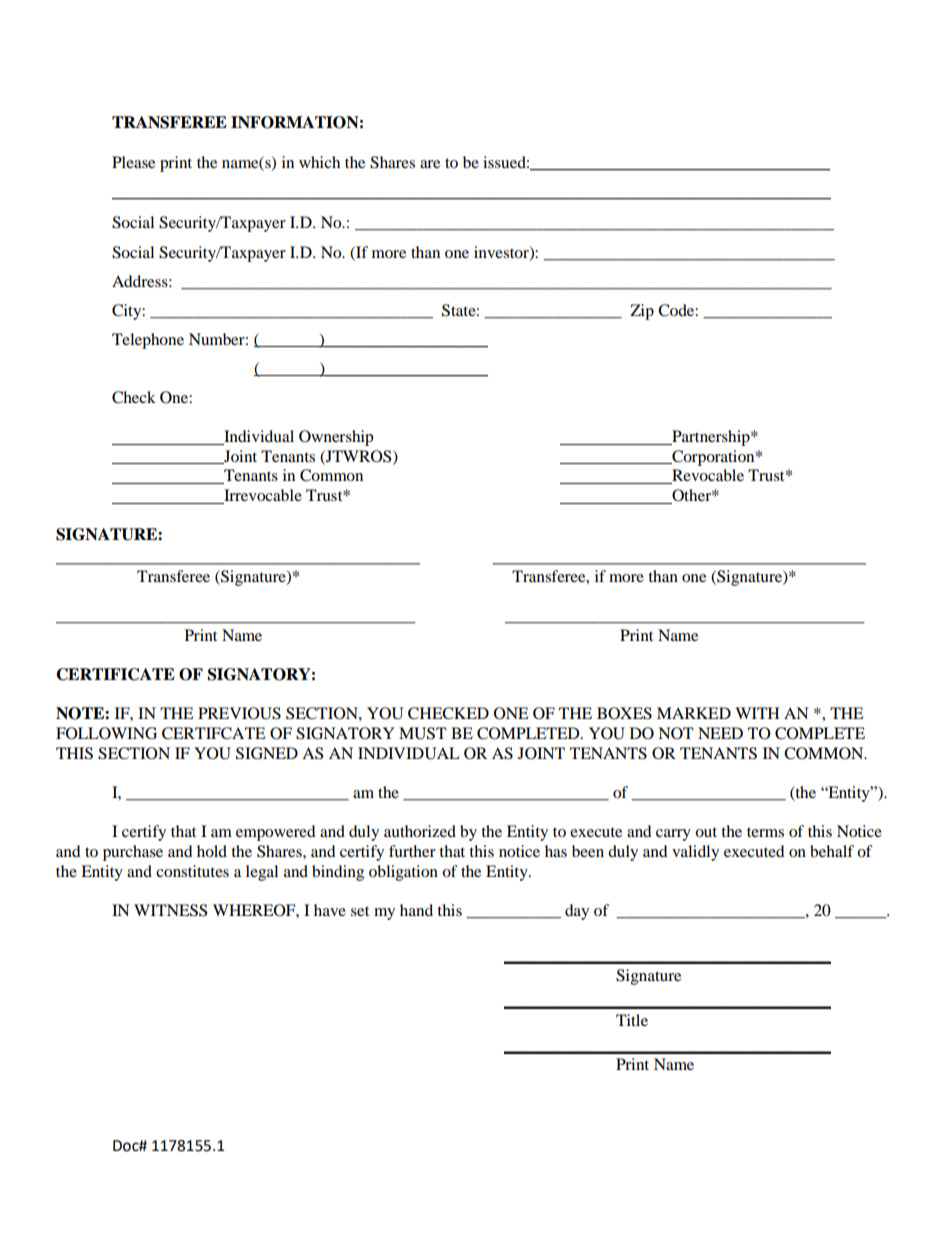 This screenshot has width=952, height=1233. What do you see at coordinates (170, 910) in the screenshot?
I see `WITNESS` at bounding box center [170, 910].
